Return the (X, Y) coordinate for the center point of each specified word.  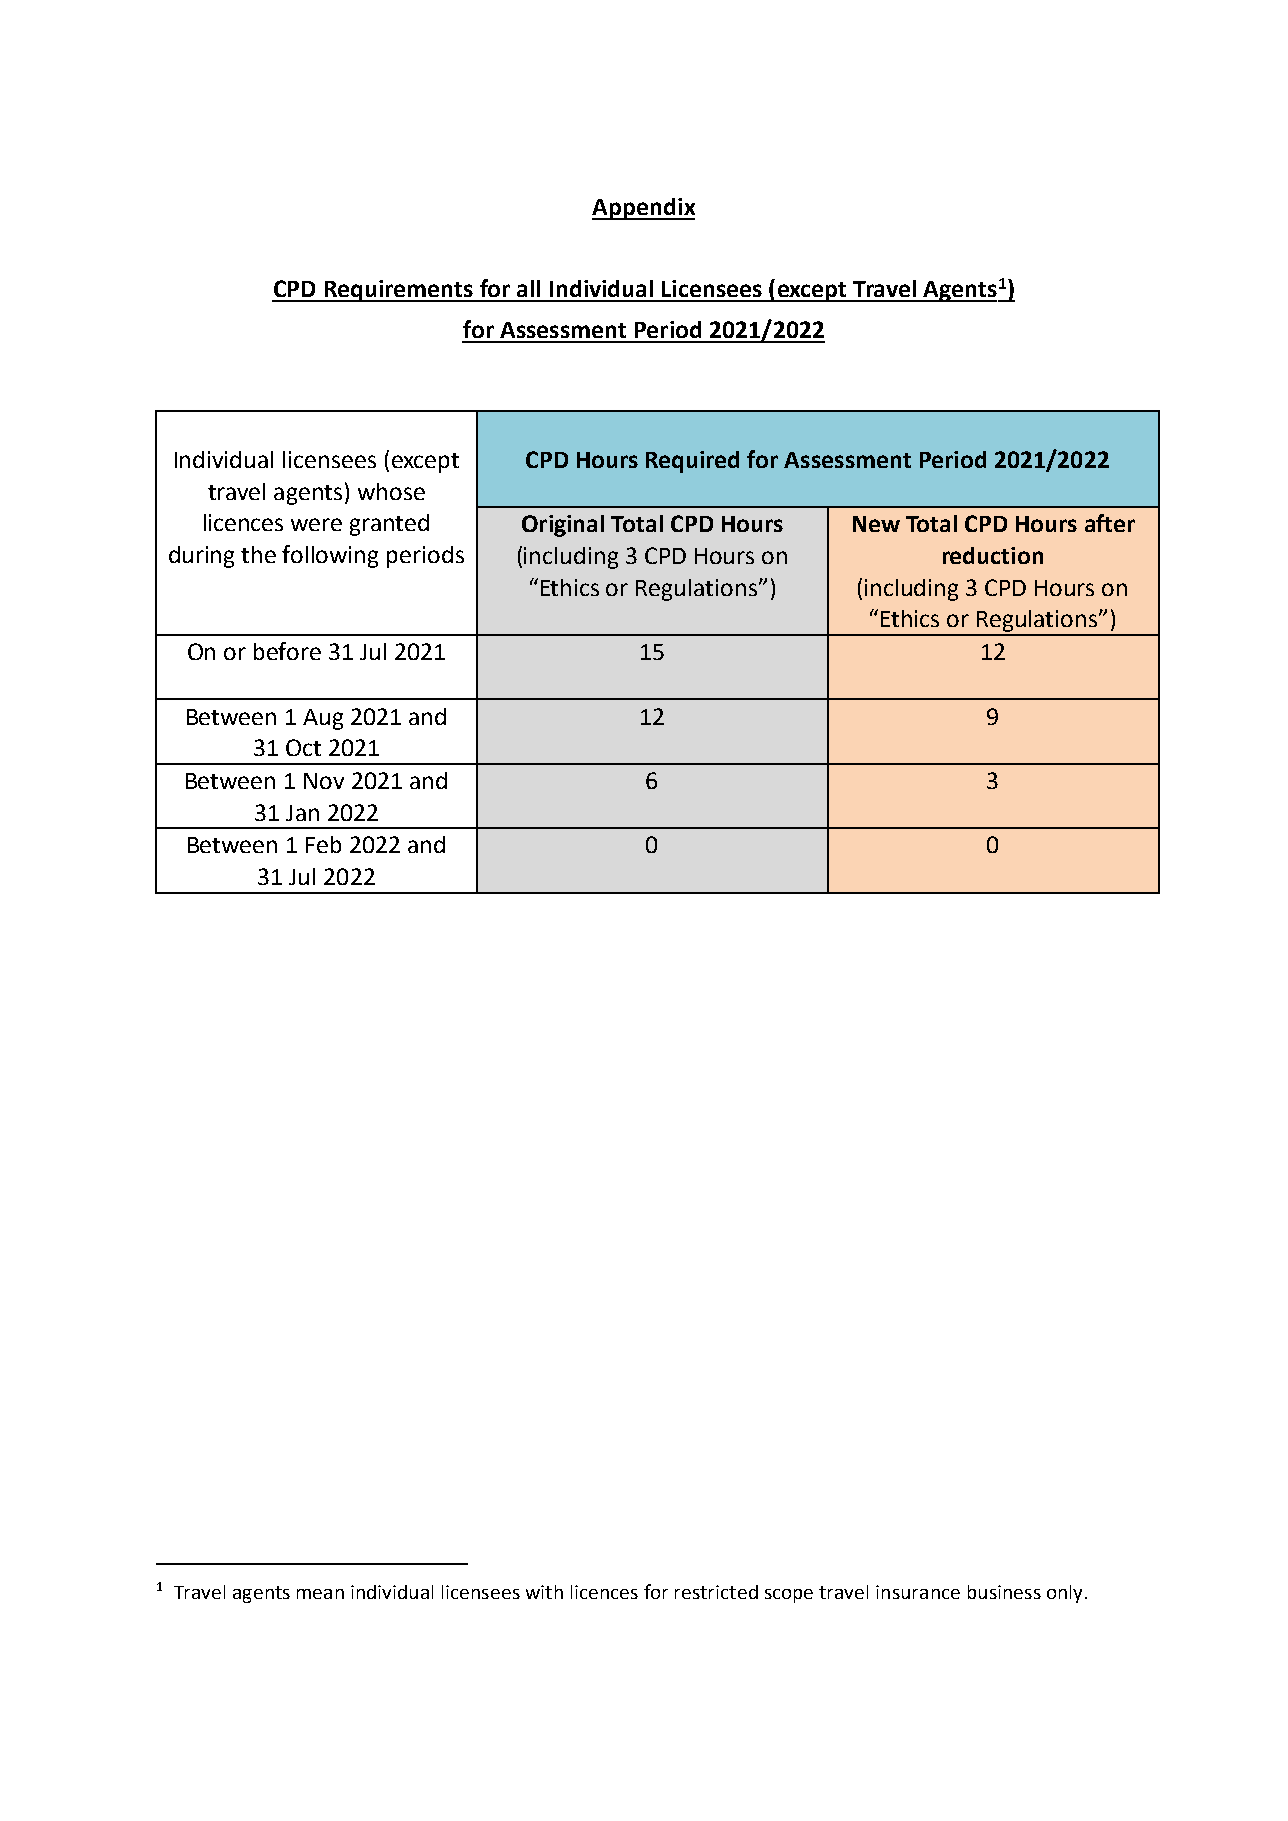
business (1004, 1592)
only (1064, 1594)
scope (789, 1596)
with (544, 1592)
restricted (716, 1592)
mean (320, 1594)
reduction (993, 555)
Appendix (643, 209)
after (1110, 523)
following (330, 556)
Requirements (398, 291)
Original (563, 526)
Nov (324, 781)
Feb (323, 844)
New (876, 524)
